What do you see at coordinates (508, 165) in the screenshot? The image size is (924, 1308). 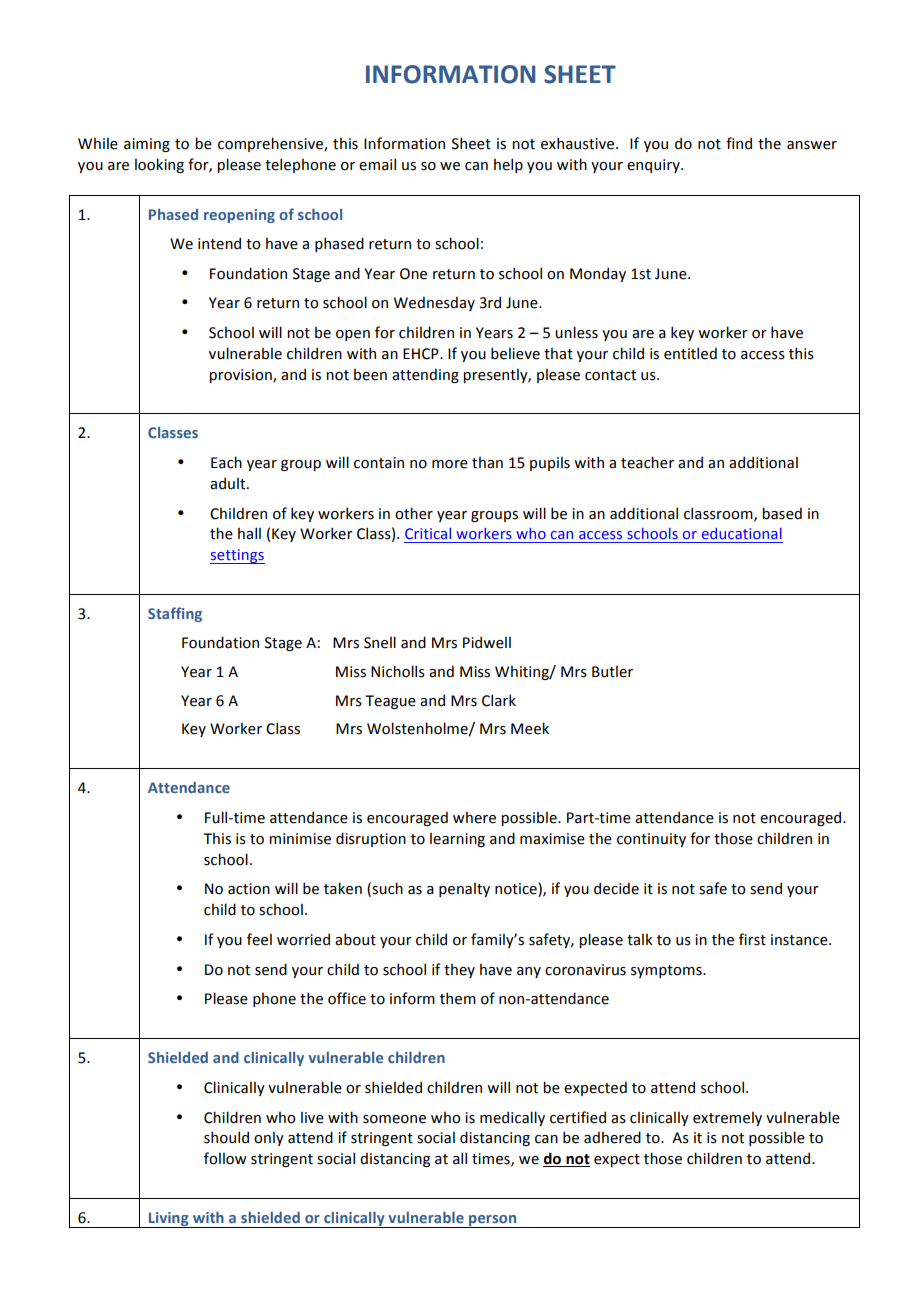 I see `help` at bounding box center [508, 165].
